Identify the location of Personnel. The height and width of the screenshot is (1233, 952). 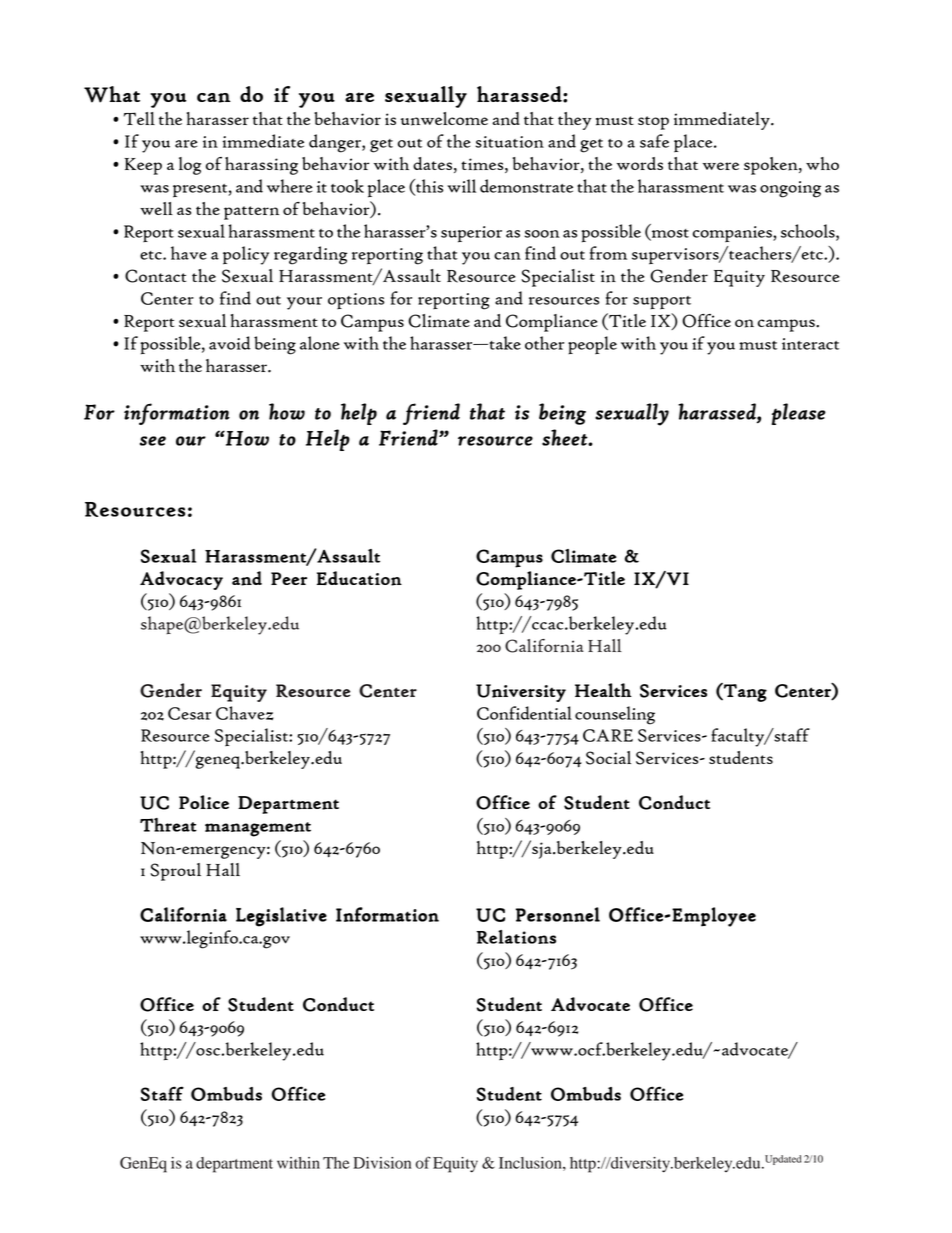
(558, 914).
